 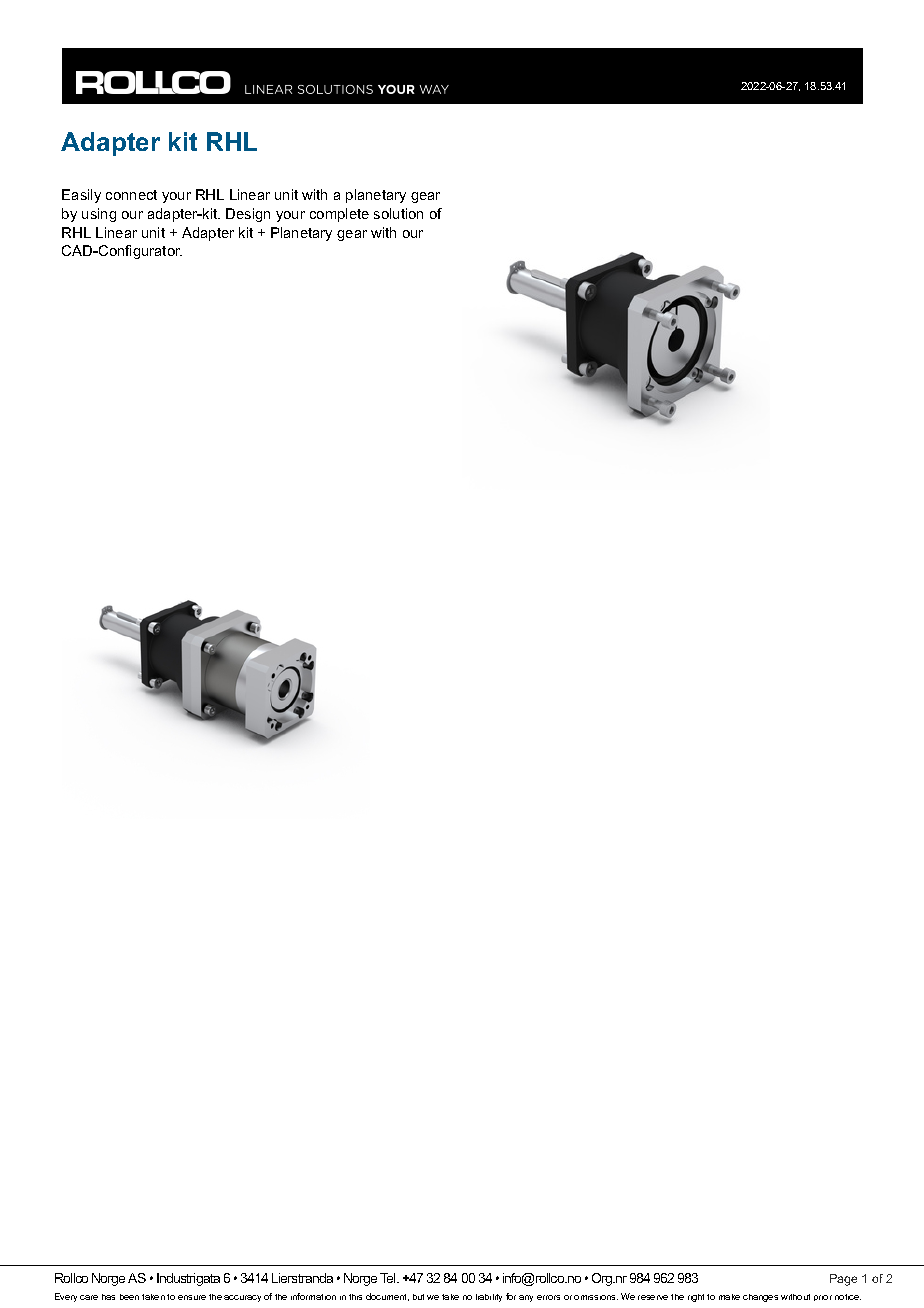 What do you see at coordinates (843, 1280) in the screenshot?
I see `Page` at bounding box center [843, 1280].
